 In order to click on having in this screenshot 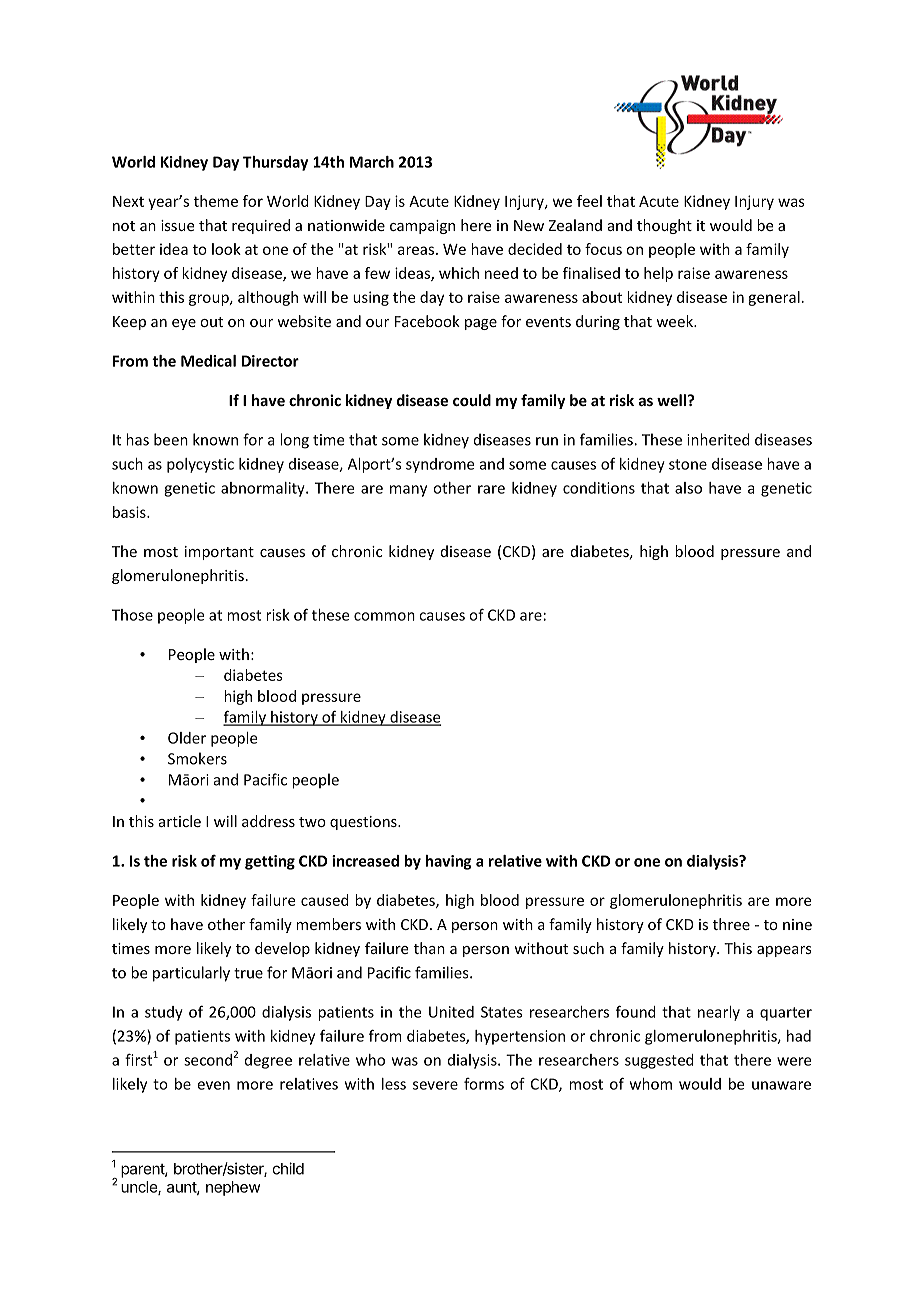, I will do `click(448, 862)`.
